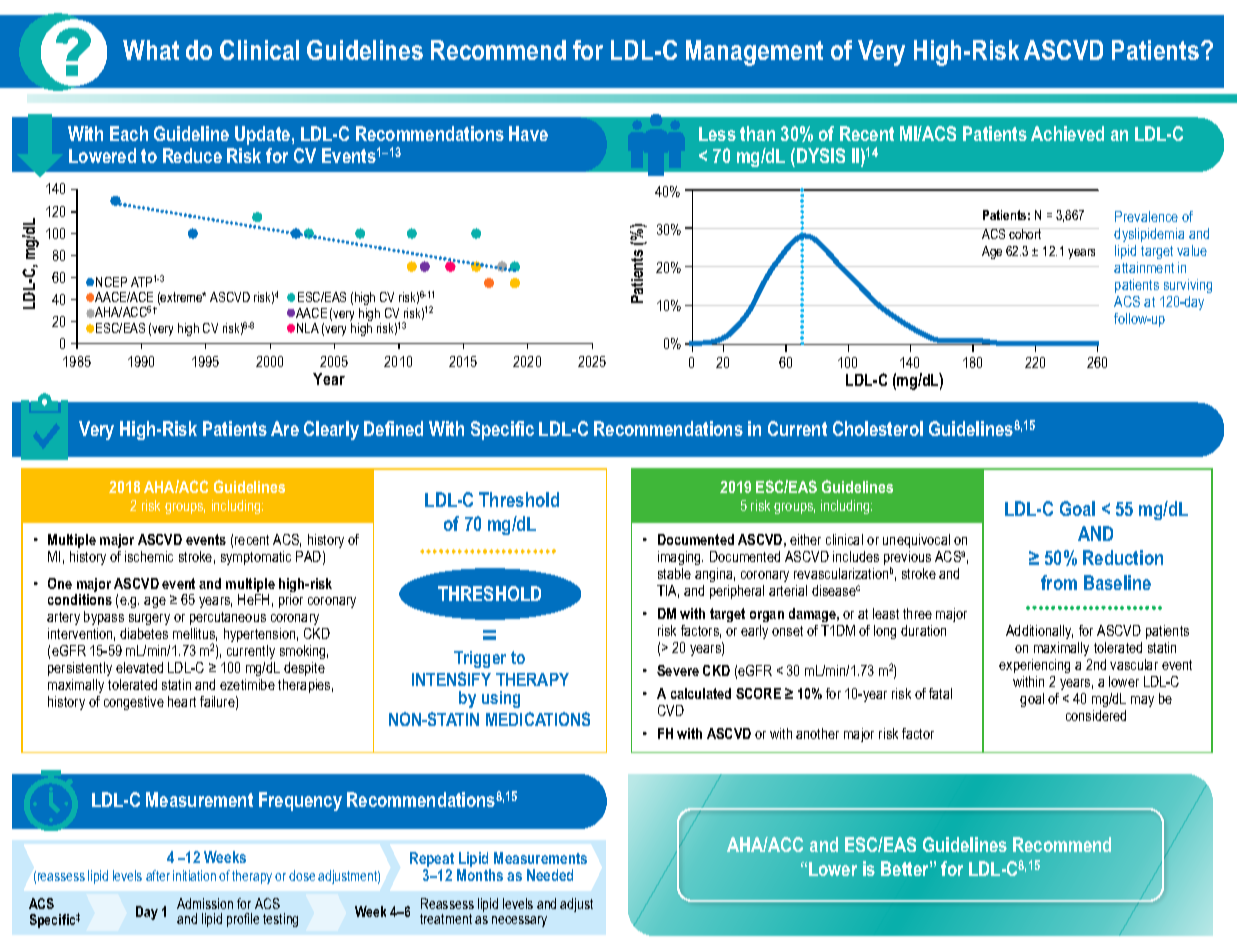 This document has width=1237, height=952. What do you see at coordinates (754, 53) in the document?
I see `Management` at bounding box center [754, 53].
